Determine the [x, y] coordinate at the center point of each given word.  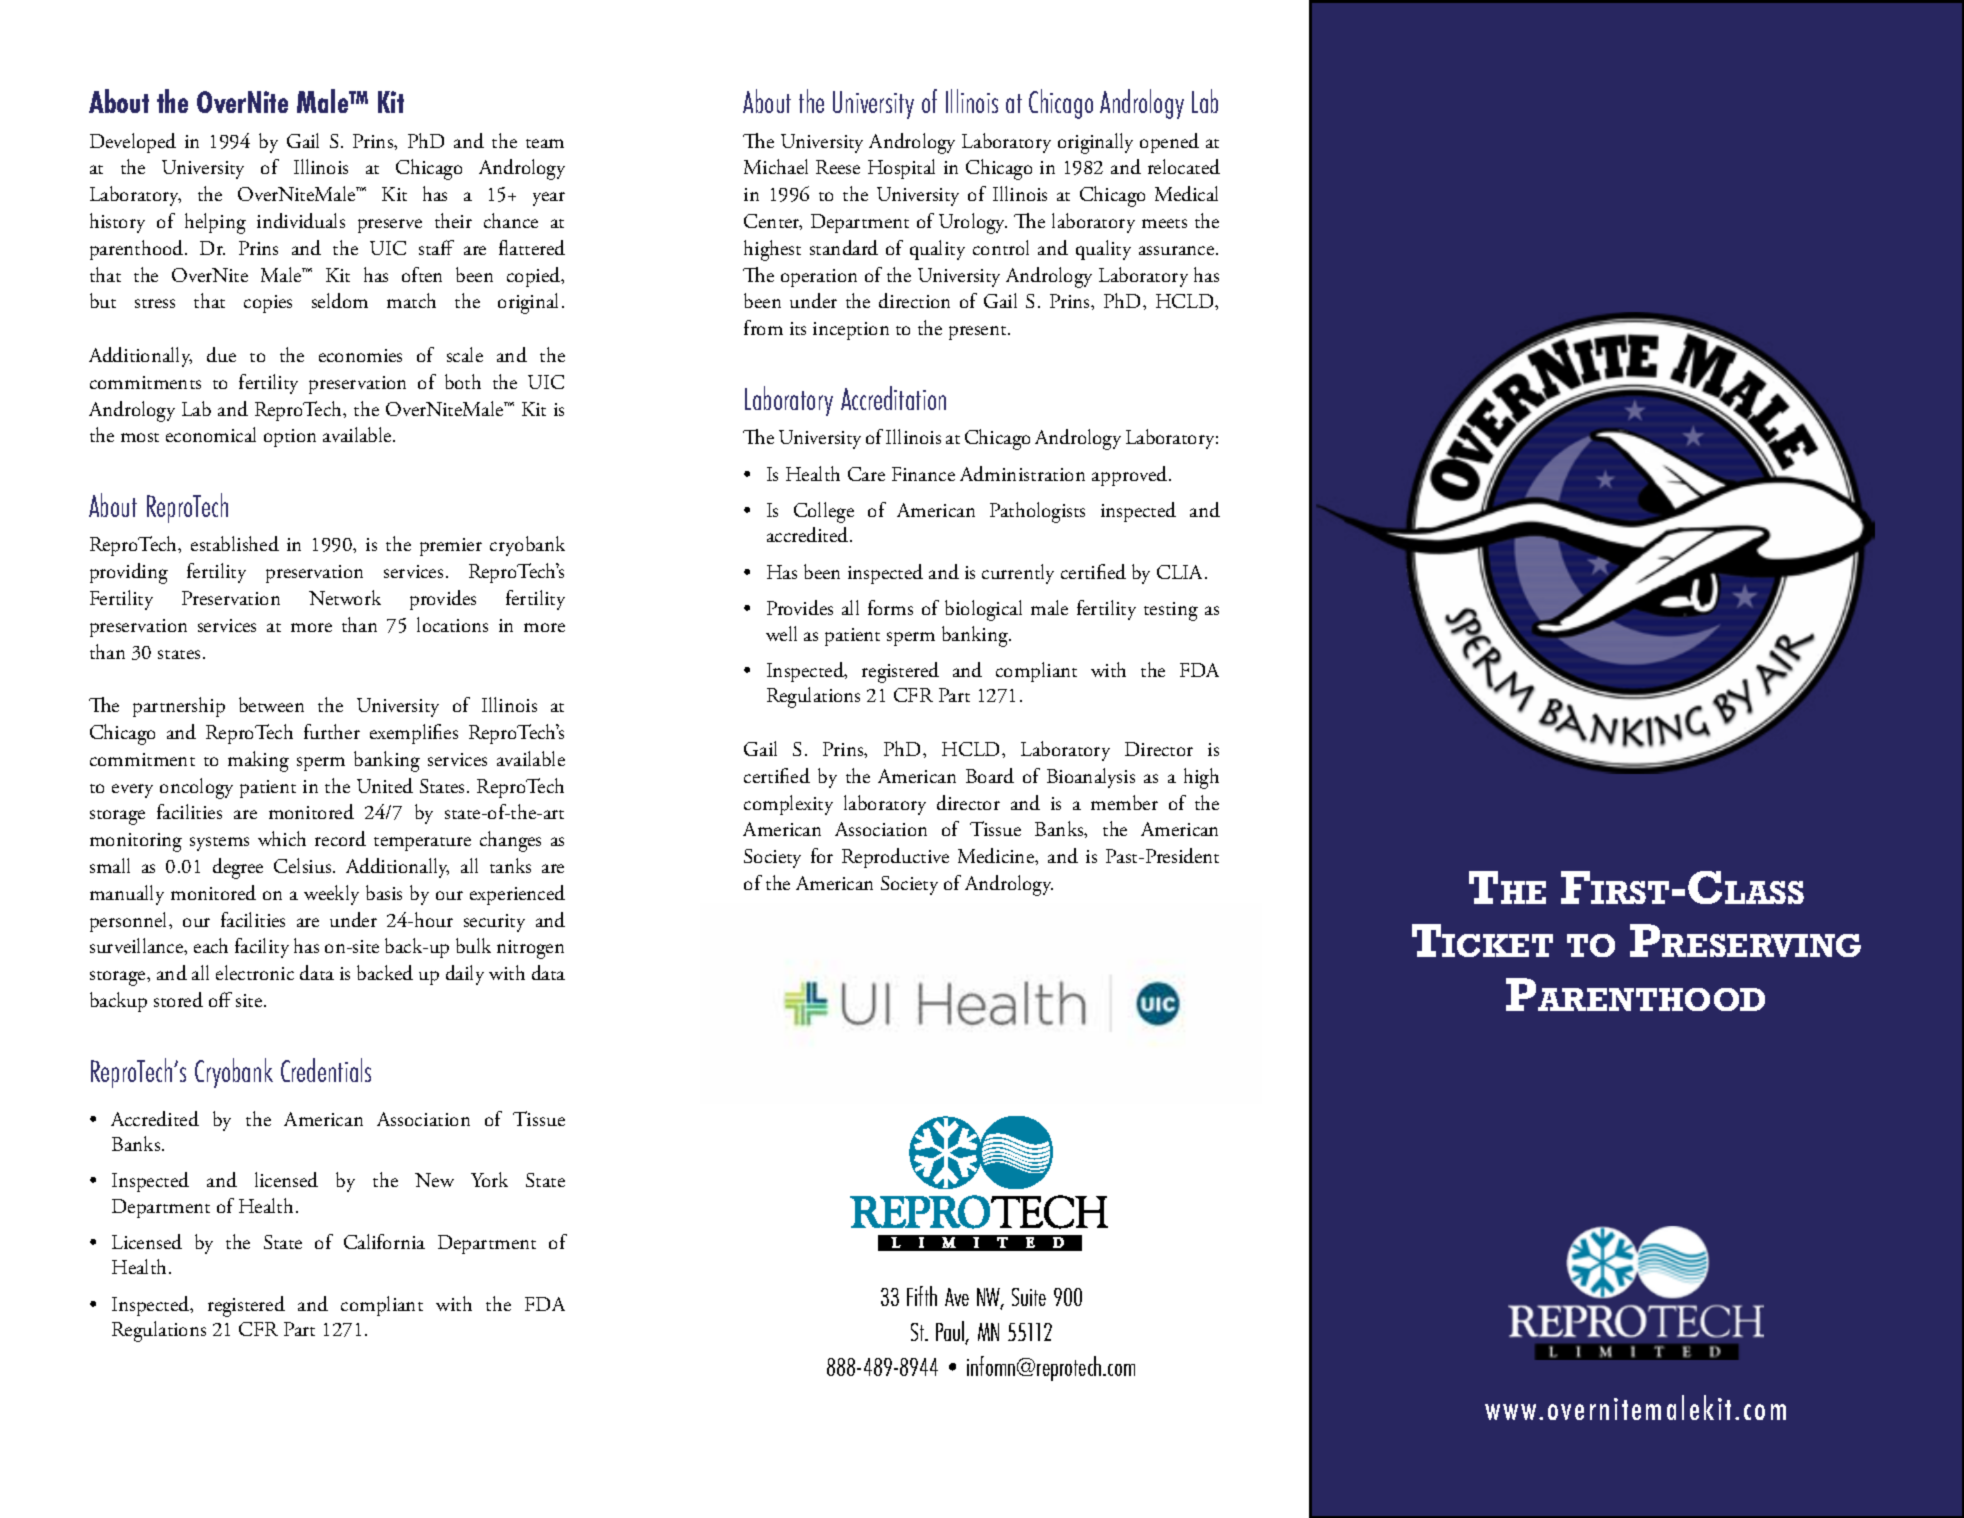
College [824, 512]
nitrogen [530, 949]
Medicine [997, 855]
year [549, 199]
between [271, 704]
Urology [973, 223]
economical [211, 434]
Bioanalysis [1091, 778]
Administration [1022, 473]
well [781, 633]
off [220, 999]
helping [215, 223]
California [384, 1241]
